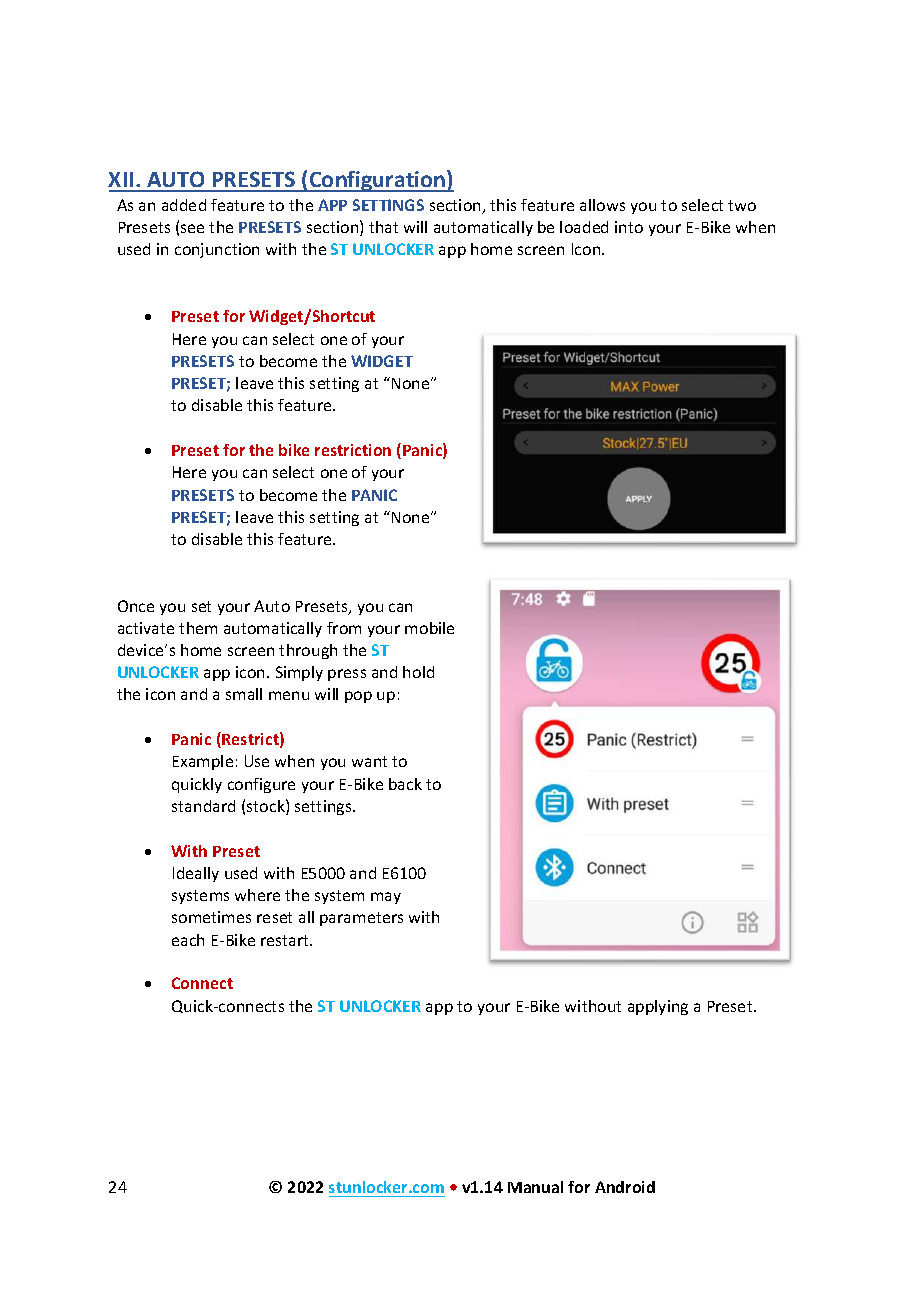  Describe the element at coordinates (188, 940) in the page. I see `each` at that location.
